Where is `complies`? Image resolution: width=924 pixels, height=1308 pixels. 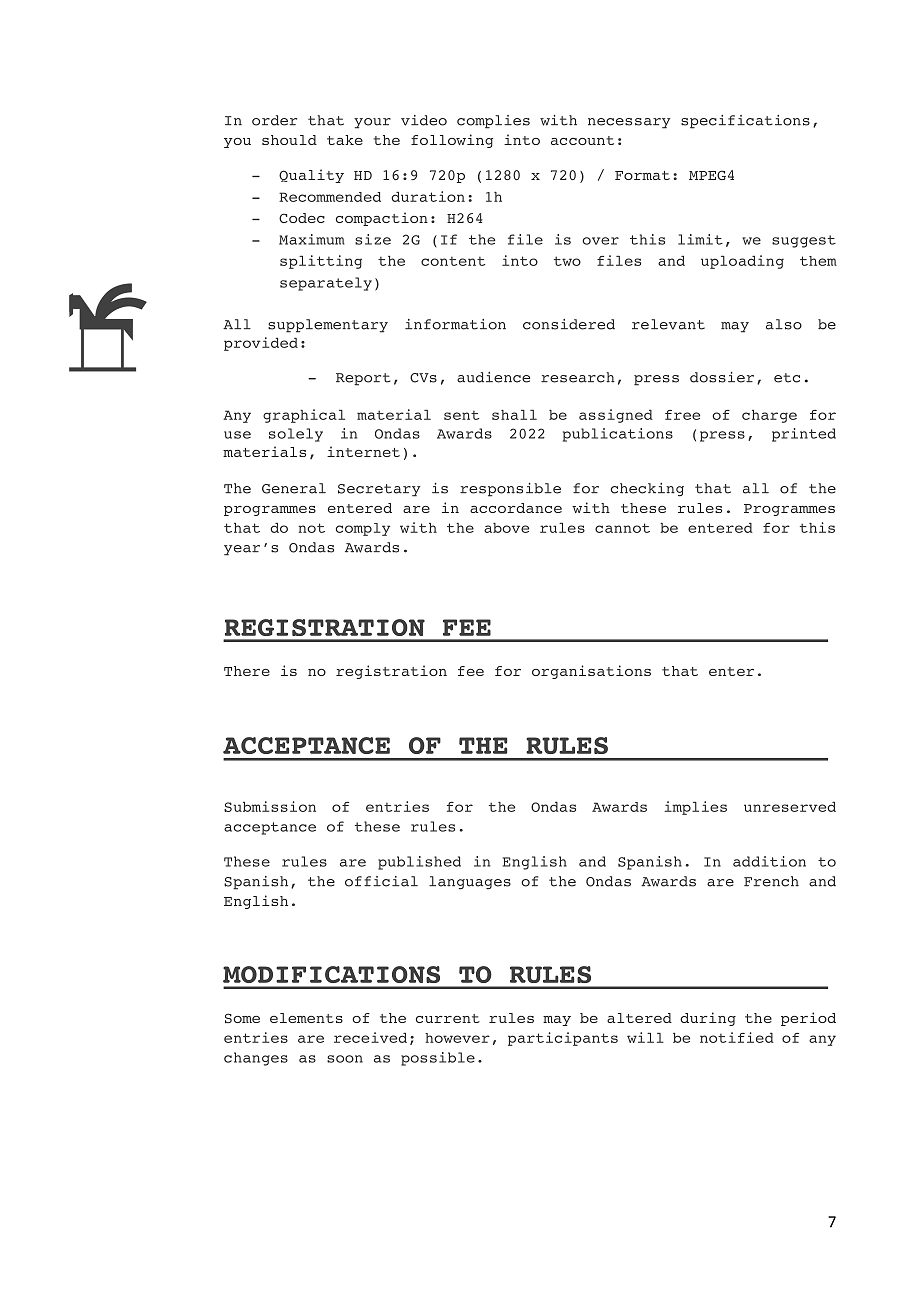 complies is located at coordinates (493, 122).
